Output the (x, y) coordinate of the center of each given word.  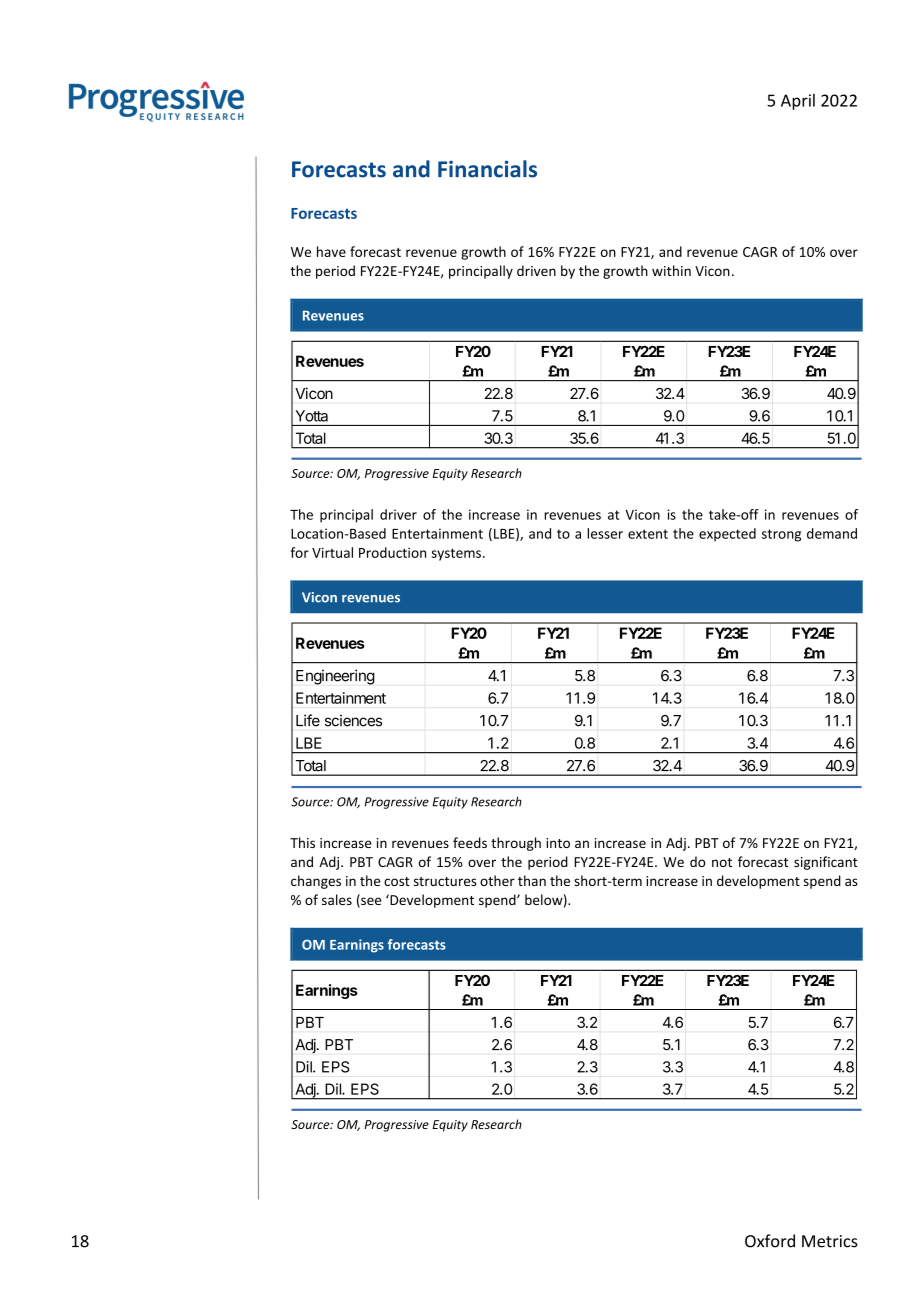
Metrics (830, 1241)
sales (337, 899)
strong (781, 535)
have (331, 251)
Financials (487, 169)
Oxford (770, 1241)
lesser (605, 533)
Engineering (335, 677)
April (798, 102)
